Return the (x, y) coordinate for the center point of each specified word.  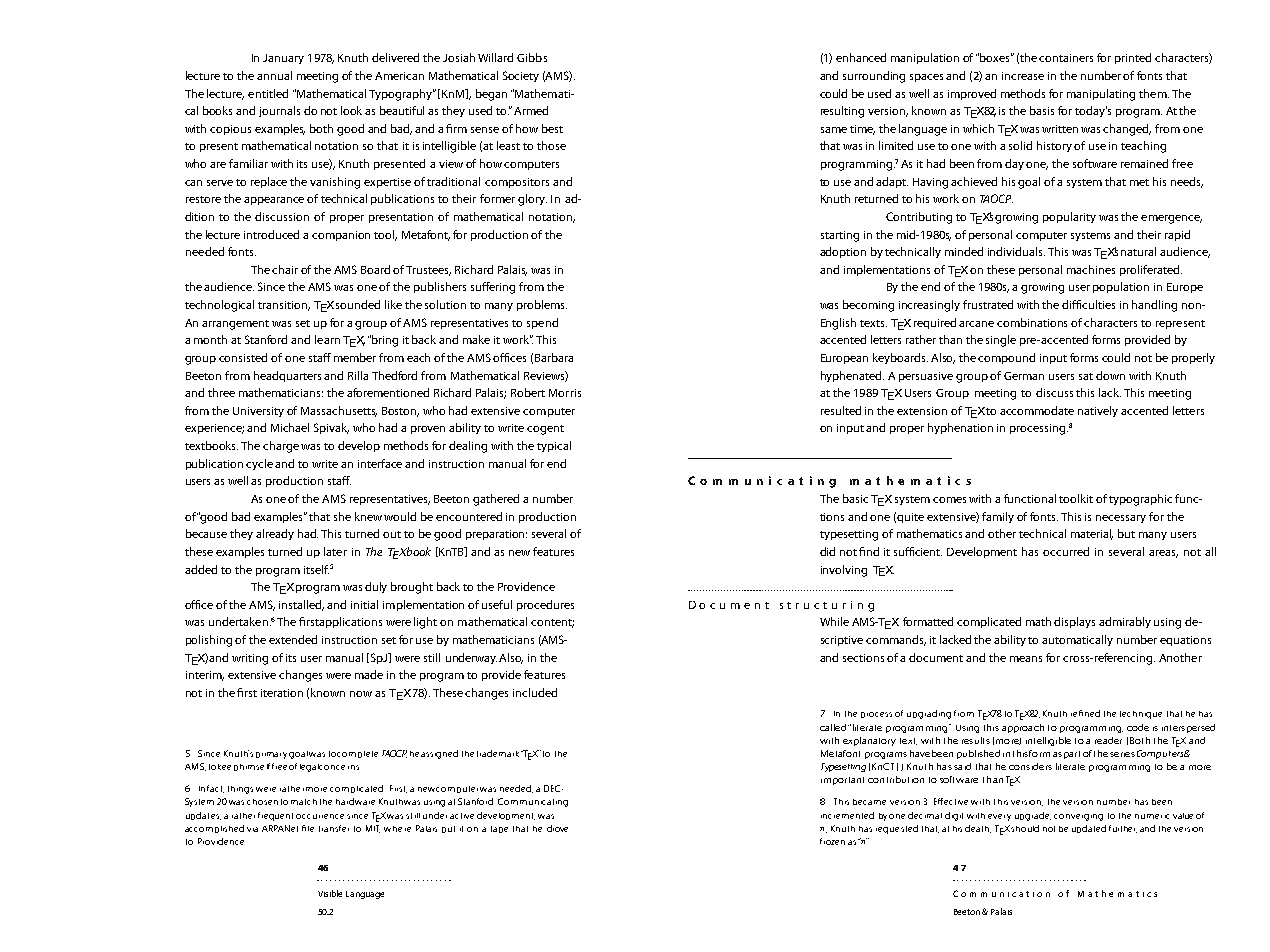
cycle (259, 464)
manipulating (1101, 95)
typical (554, 446)
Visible (330, 893)
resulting (842, 112)
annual (274, 75)
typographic (1142, 500)
